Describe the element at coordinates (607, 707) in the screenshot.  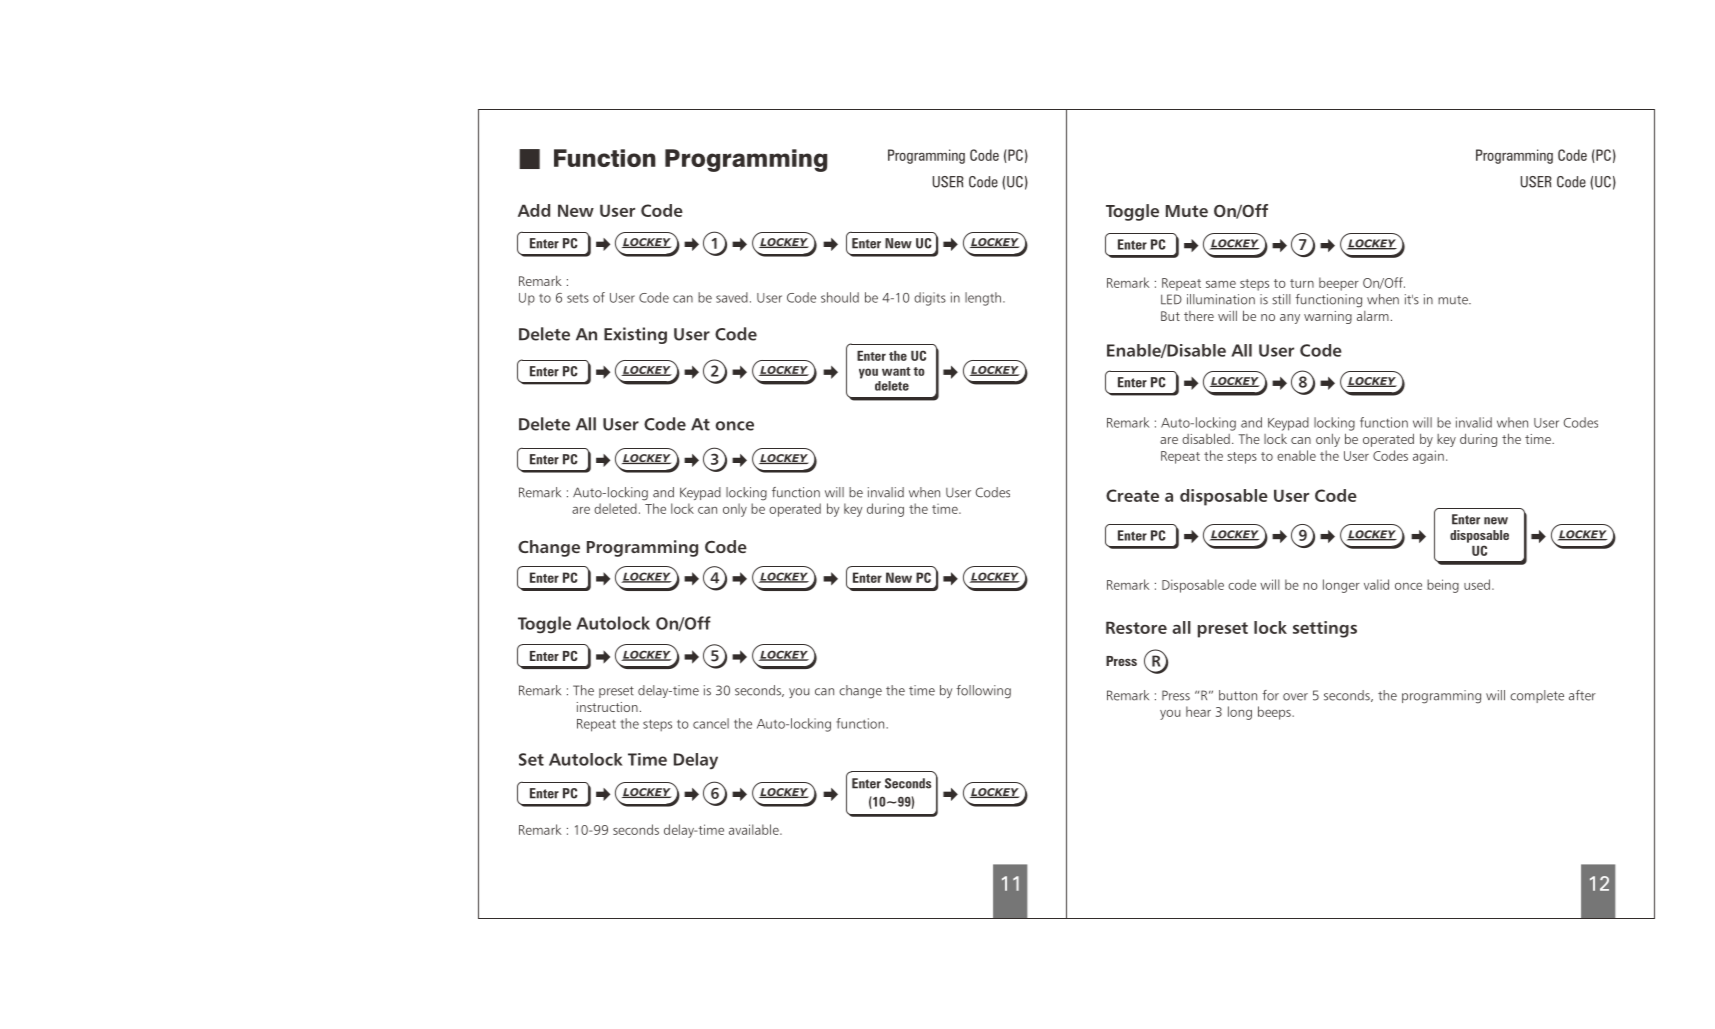
I see `instruction` at that location.
